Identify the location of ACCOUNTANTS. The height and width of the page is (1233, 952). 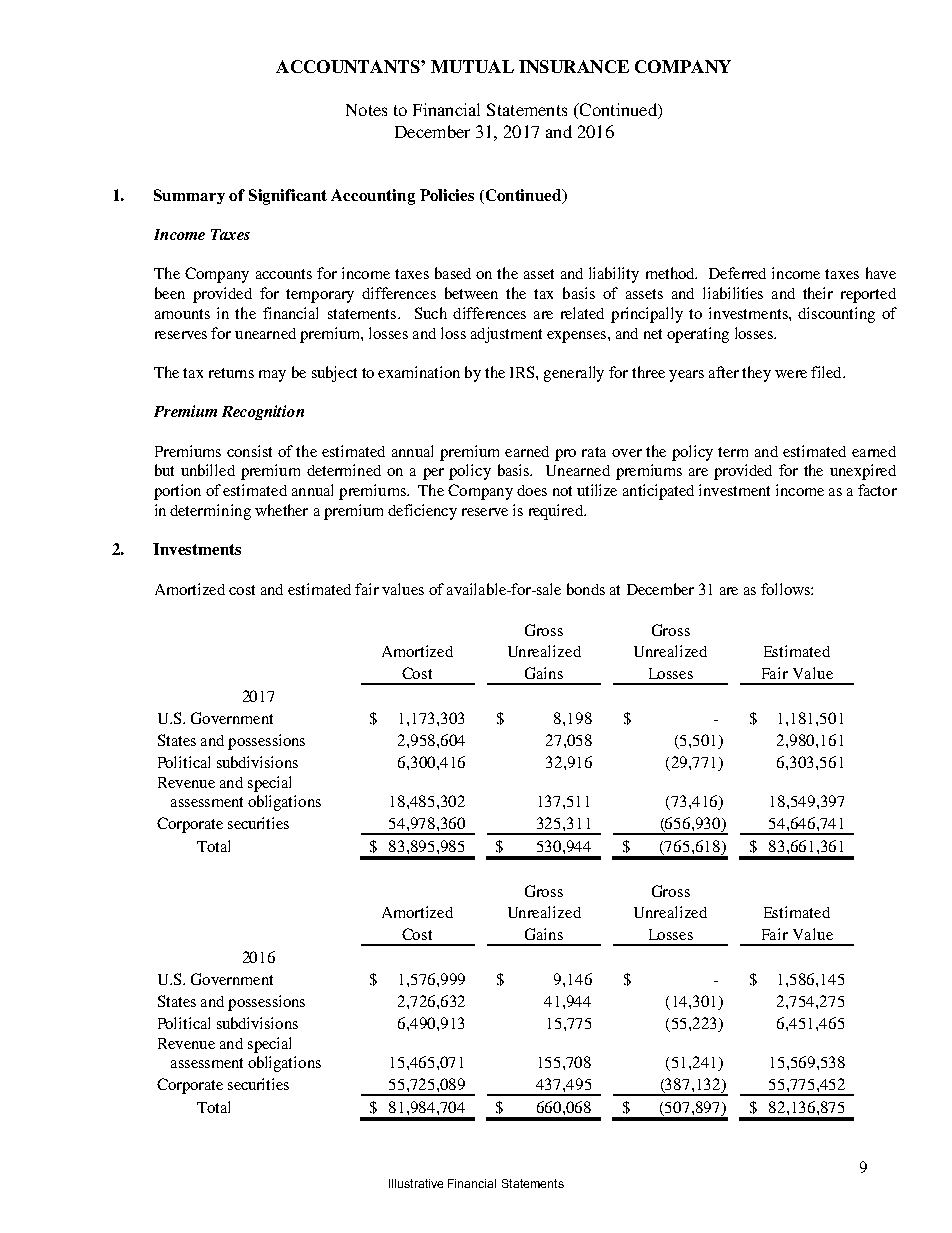
(349, 66).
